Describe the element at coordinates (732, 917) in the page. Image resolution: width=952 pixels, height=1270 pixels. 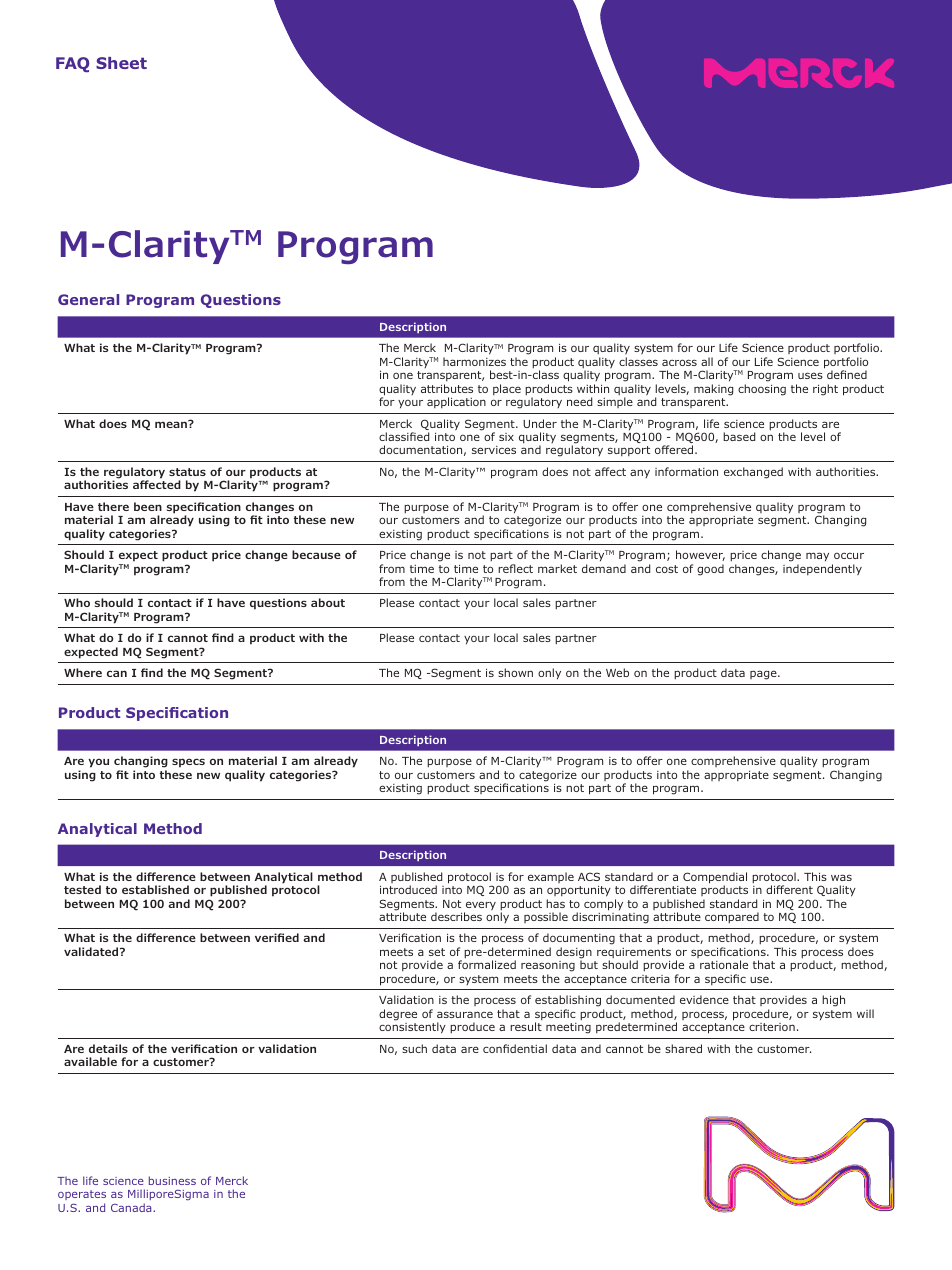
I see `compared` at that location.
